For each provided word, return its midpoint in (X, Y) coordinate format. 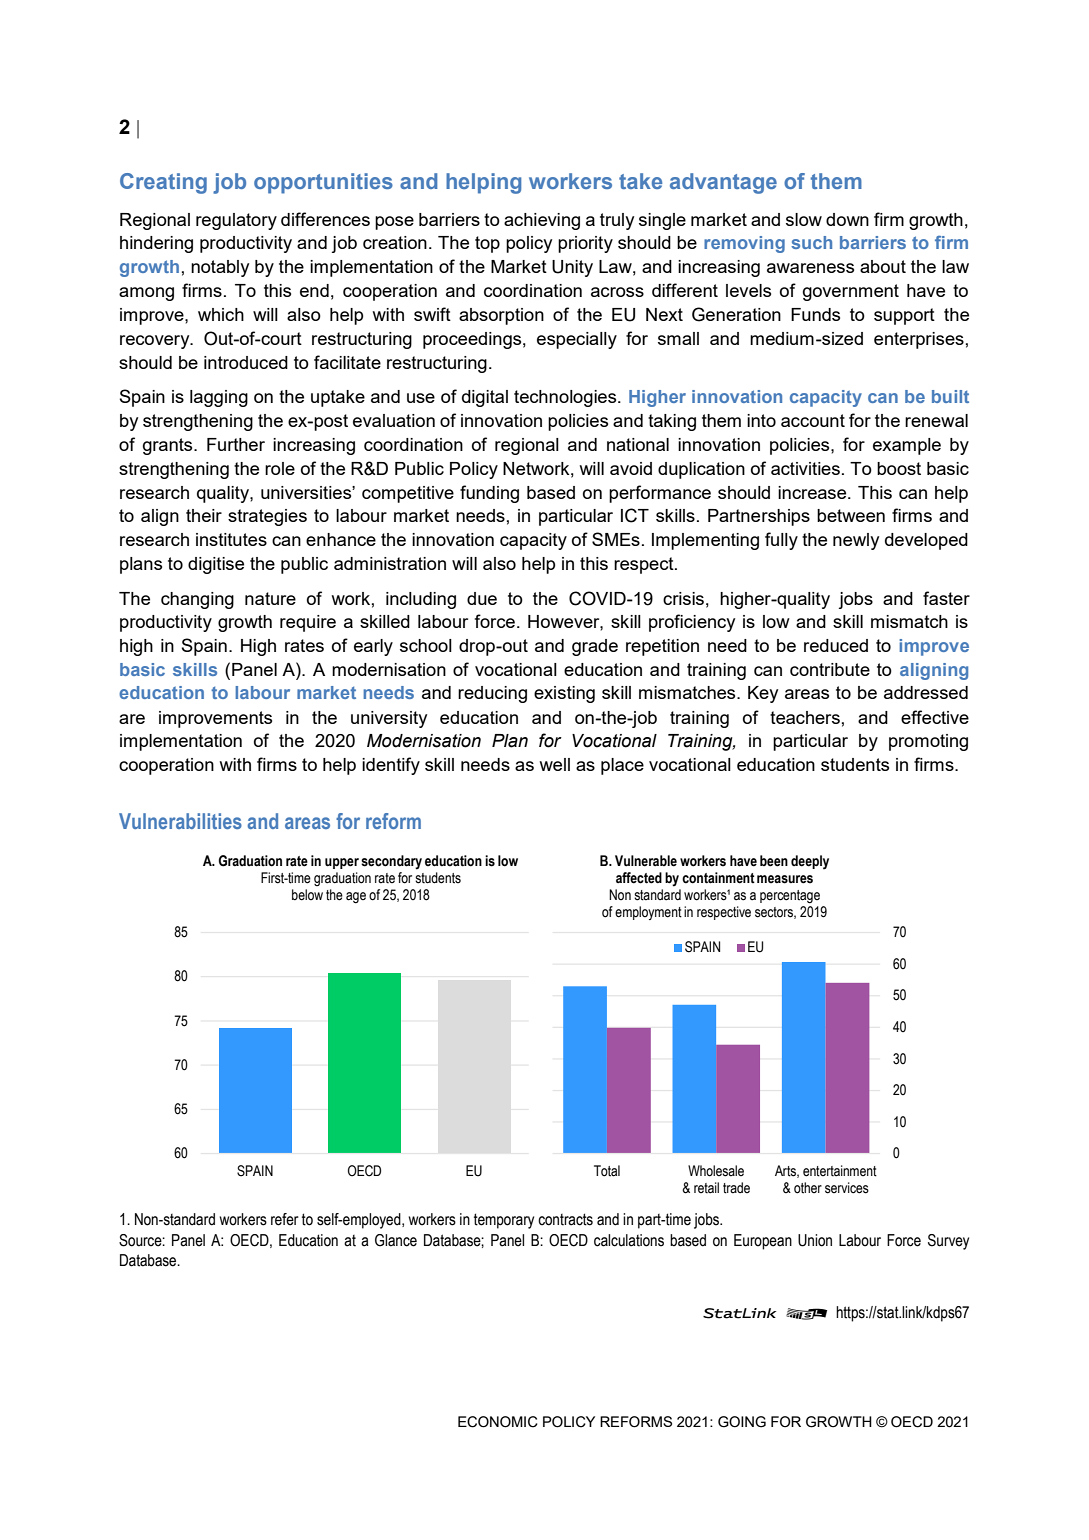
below (307, 895)
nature (270, 598)
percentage (790, 897)
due (482, 598)
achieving (542, 221)
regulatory (236, 221)
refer (285, 1219)
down (847, 219)
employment (648, 913)
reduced (836, 645)
